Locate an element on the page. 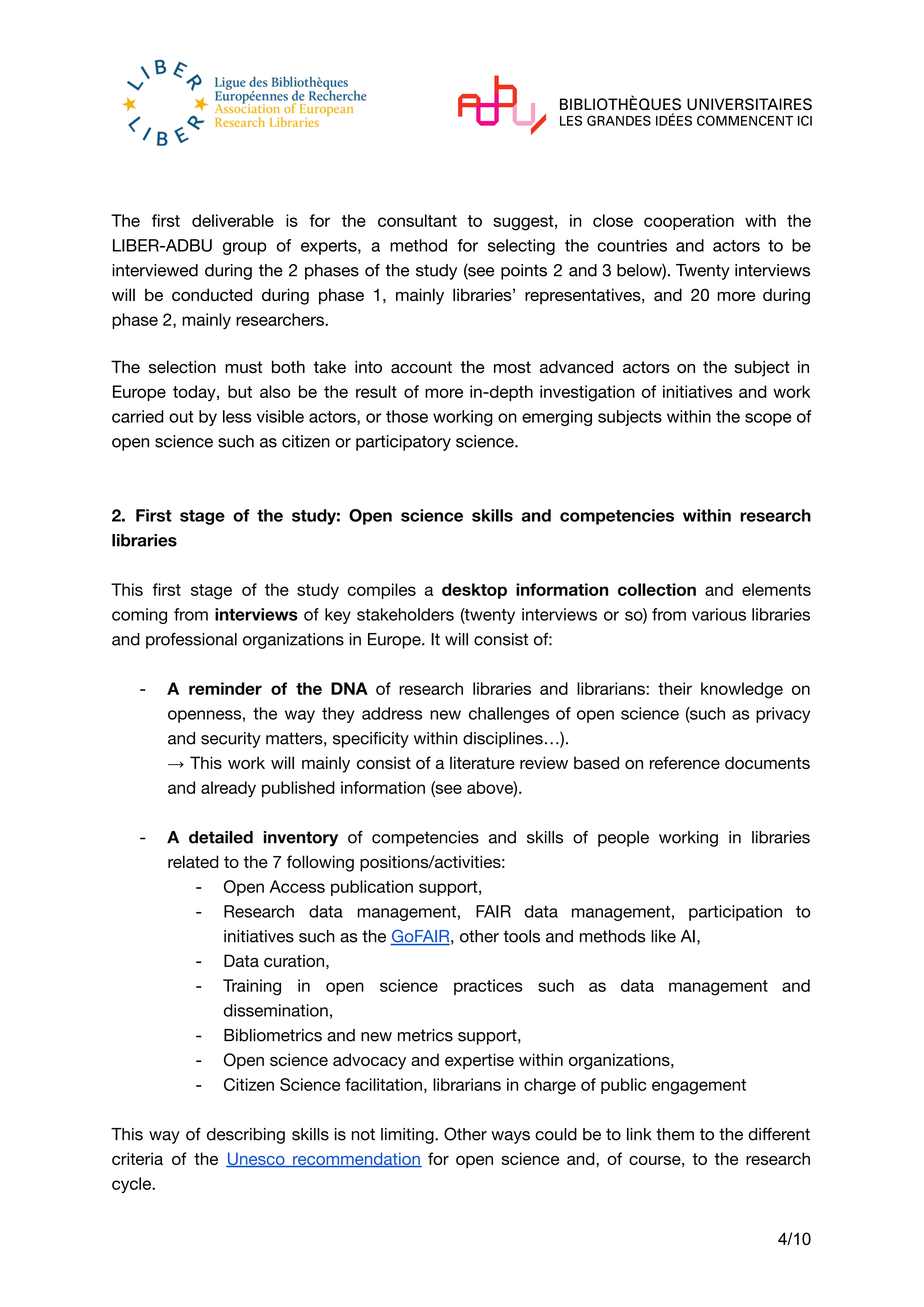  describing is located at coordinates (246, 1136).
